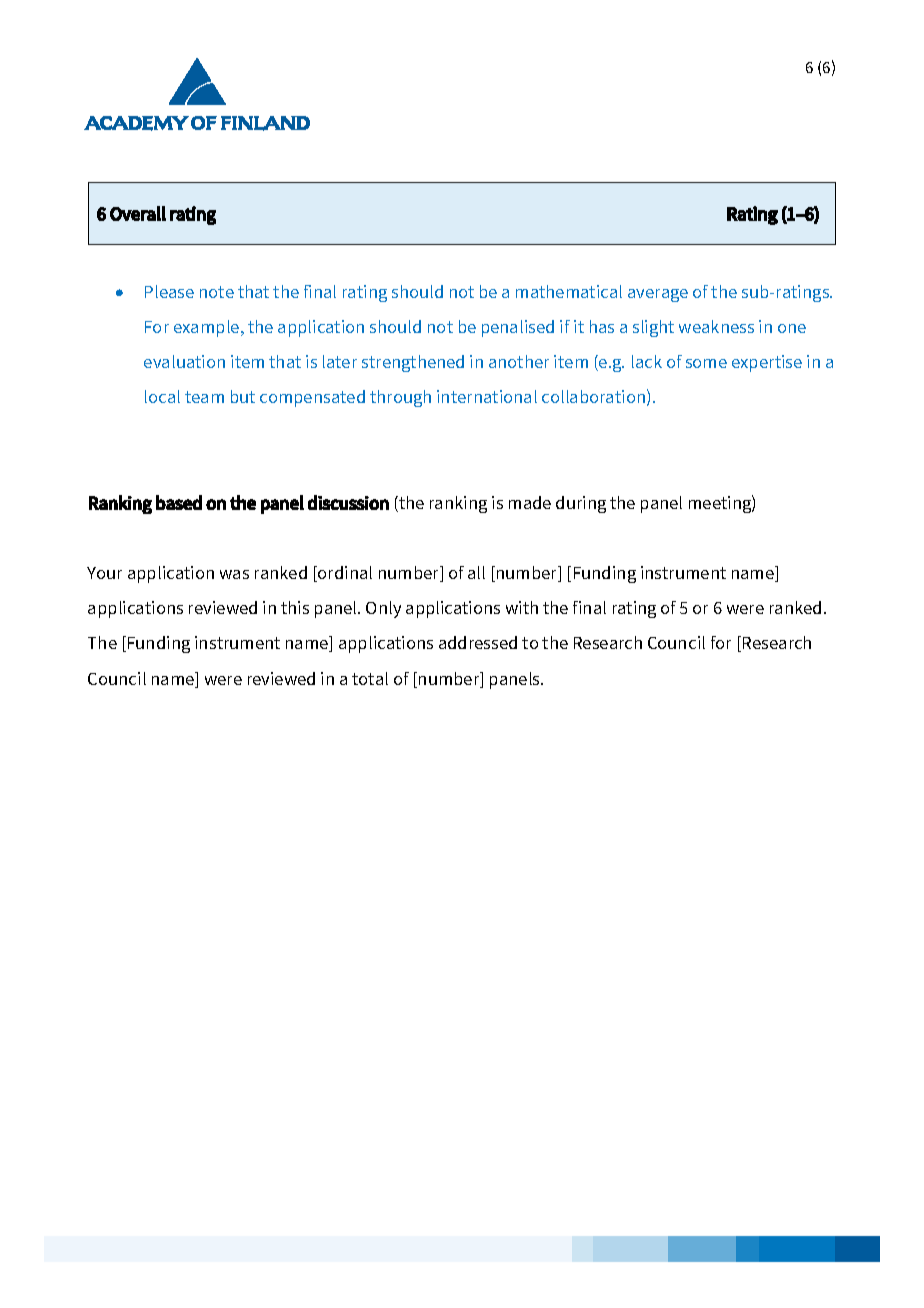  What do you see at coordinates (478, 642) in the image?
I see `addressed` at bounding box center [478, 642].
